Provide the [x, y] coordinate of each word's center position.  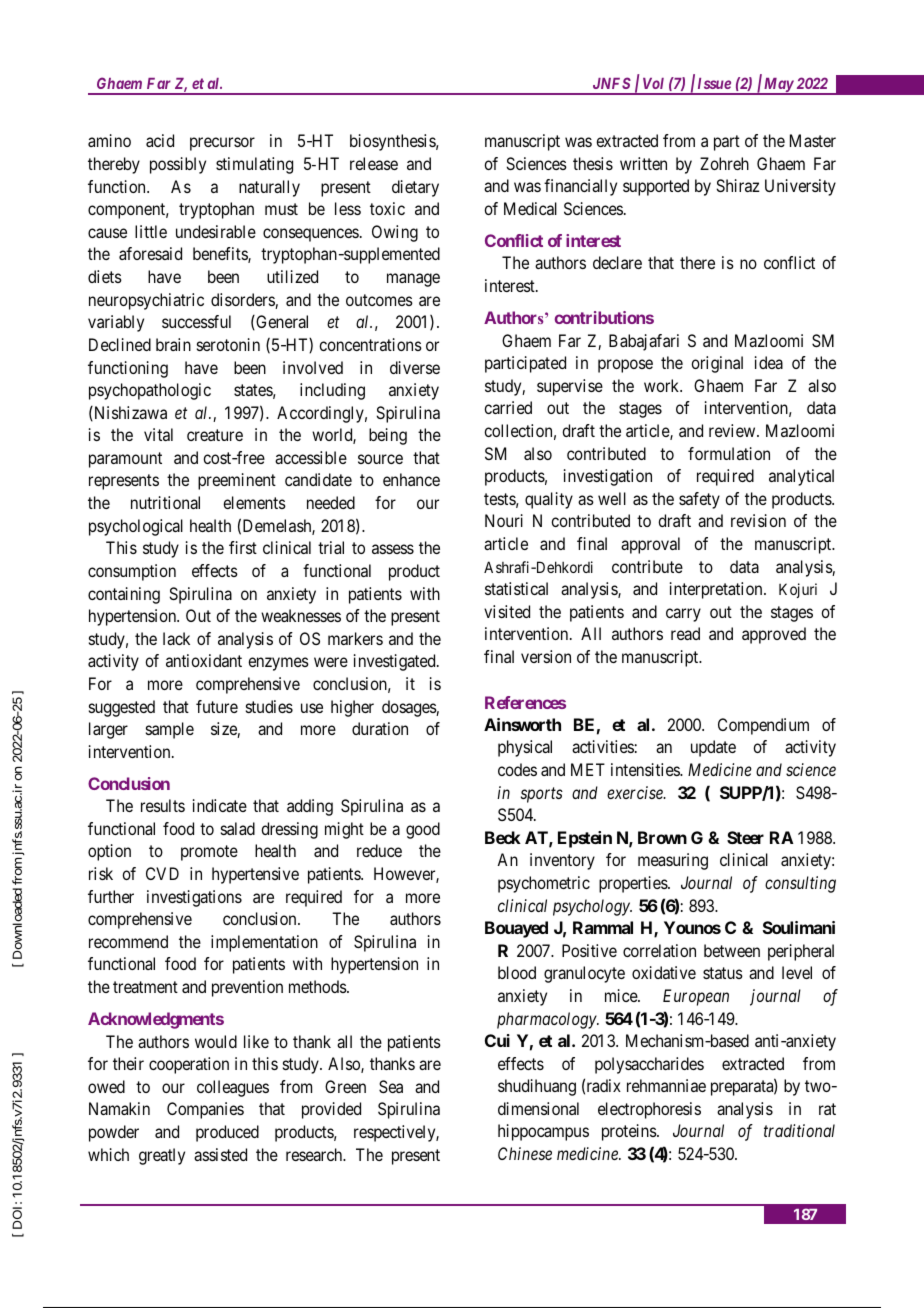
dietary [415, 188]
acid [160, 140]
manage [413, 280]
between [732, 950]
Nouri [504, 520]
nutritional [165, 502]
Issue [714, 83]
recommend [128, 941]
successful [196, 321]
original [717, 364]
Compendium [763, 726]
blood [517, 972]
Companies [205, 1110]
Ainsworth [522, 724]
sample [170, 730]
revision [758, 520]
